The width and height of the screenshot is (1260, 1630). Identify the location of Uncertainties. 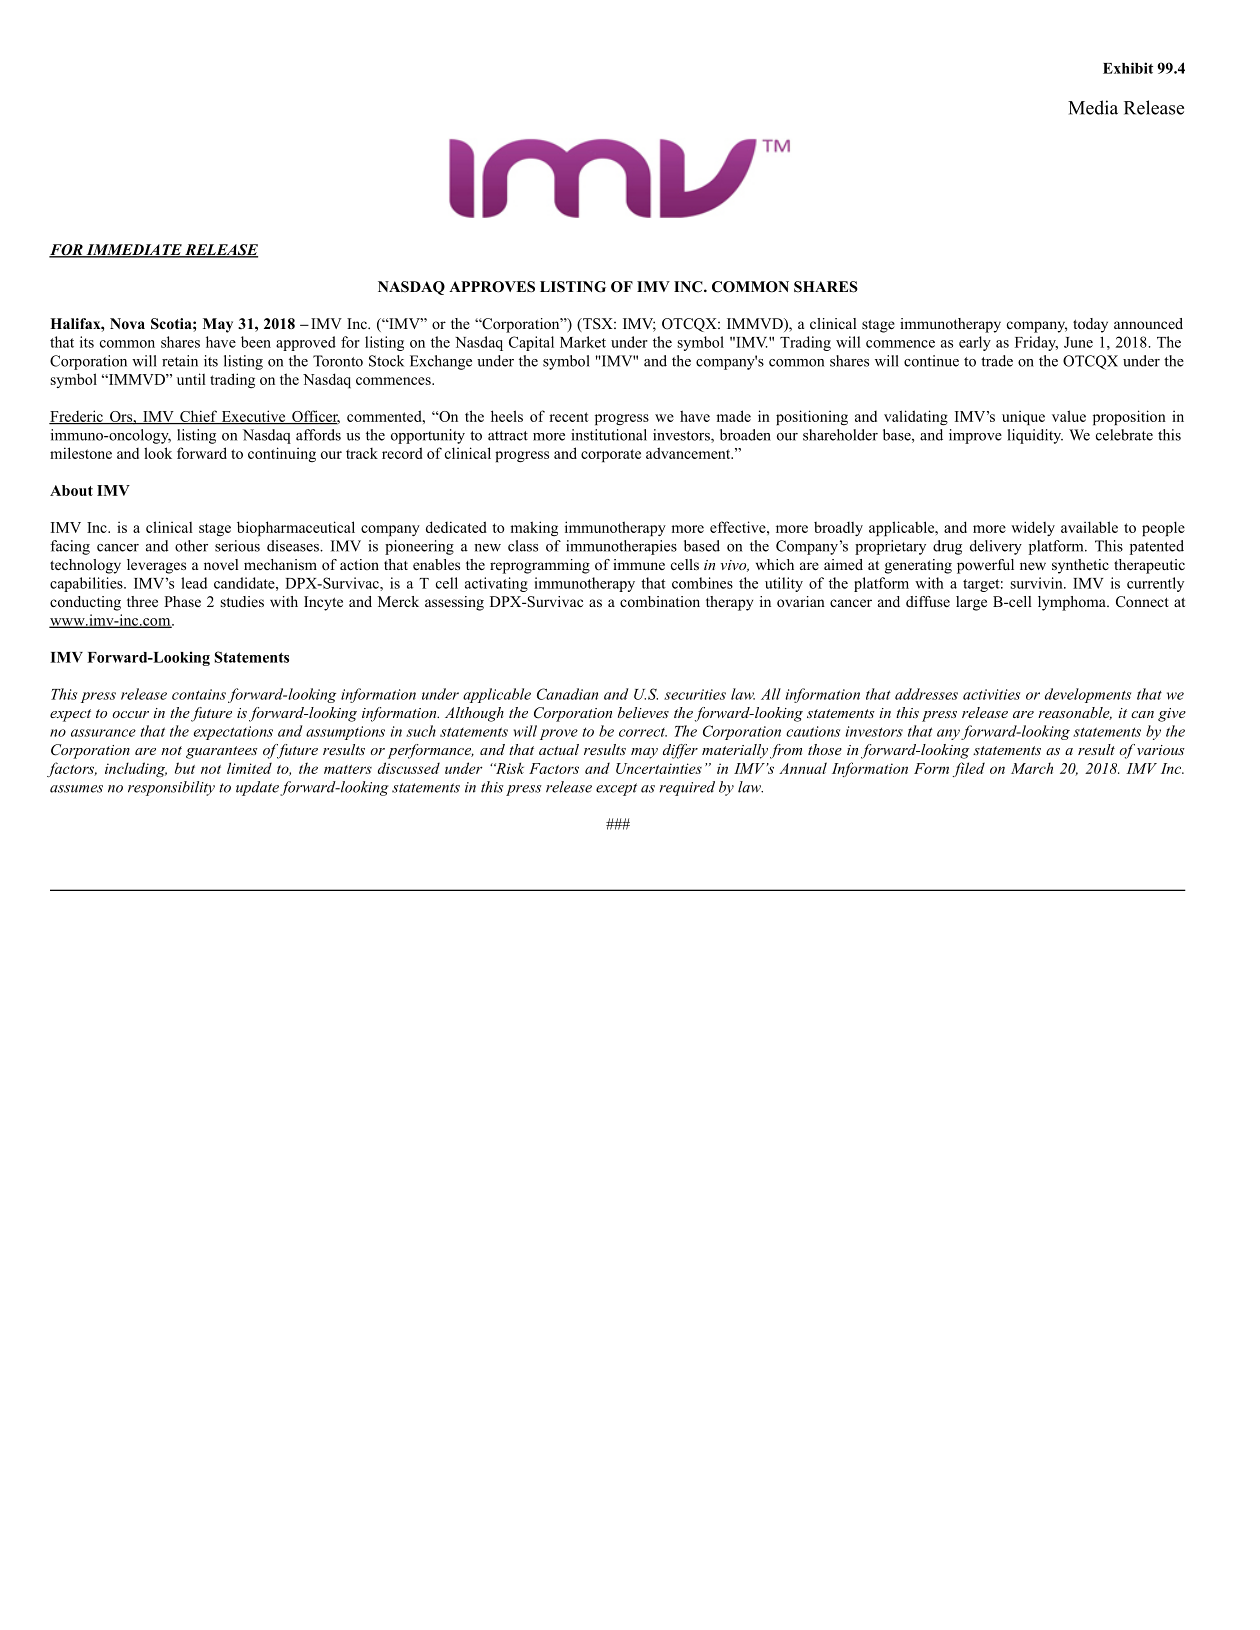
(659, 768).
